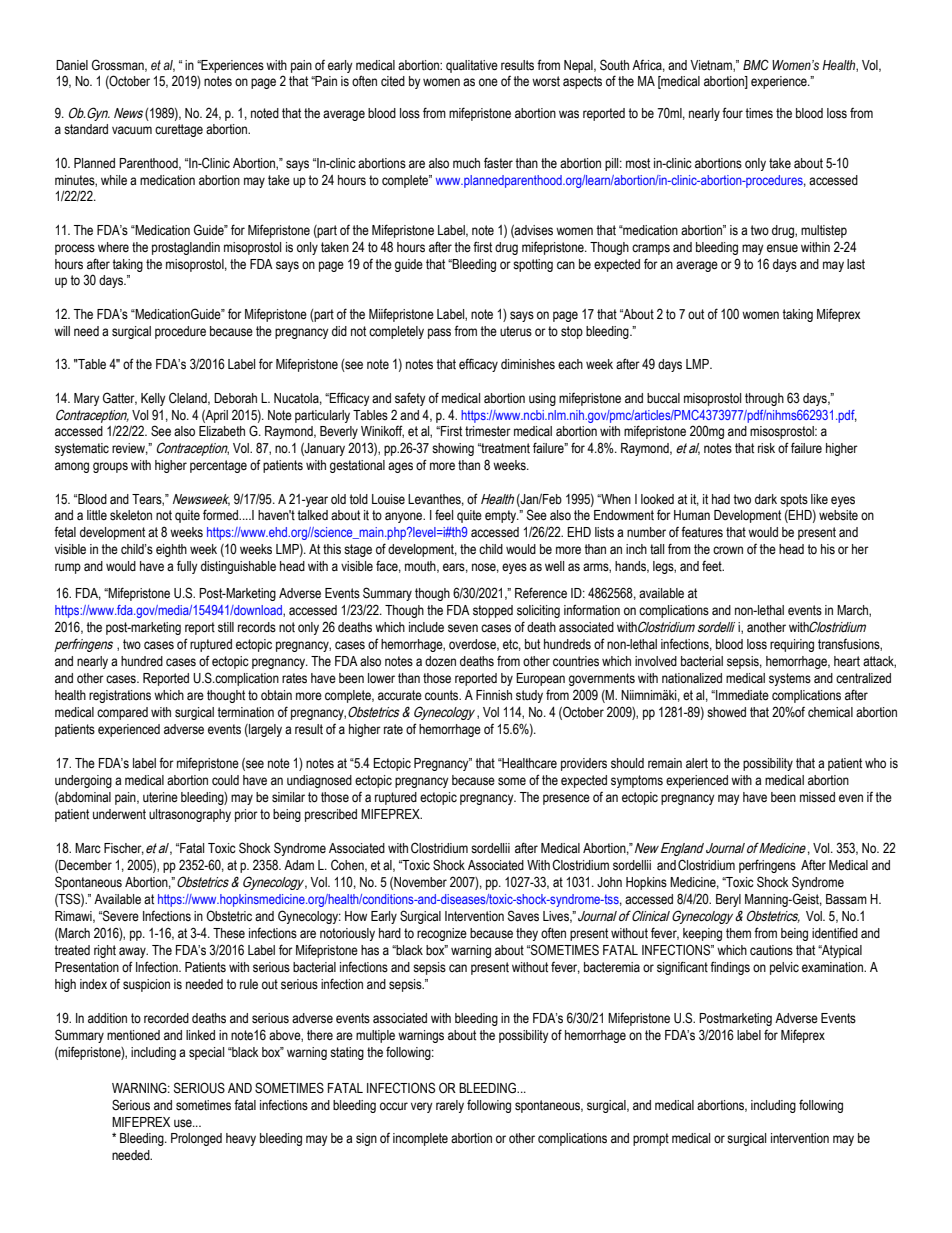  I want to click on Prolonged, so click(196, 1139).
